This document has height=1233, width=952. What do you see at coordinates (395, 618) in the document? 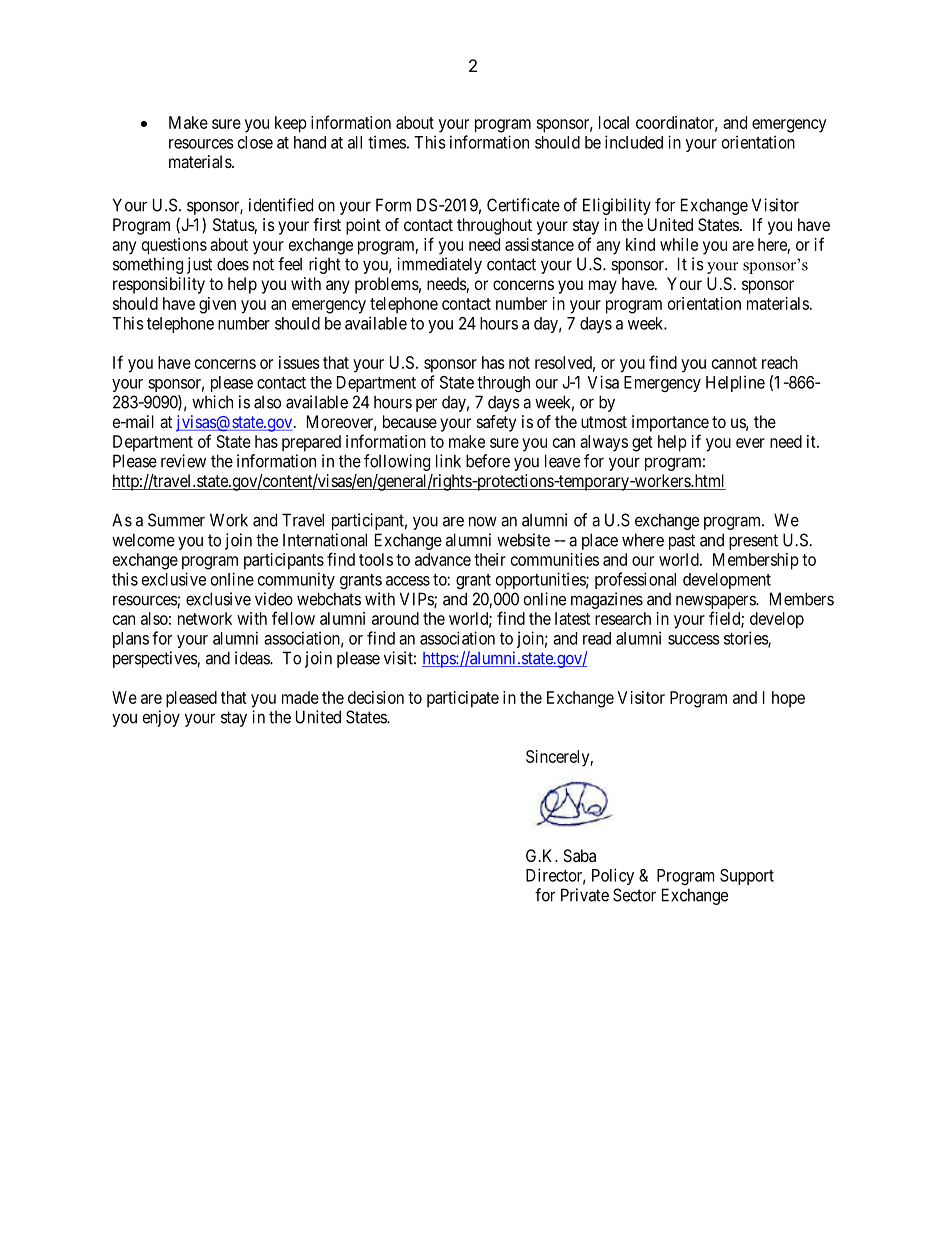
I see `around` at bounding box center [395, 618].
